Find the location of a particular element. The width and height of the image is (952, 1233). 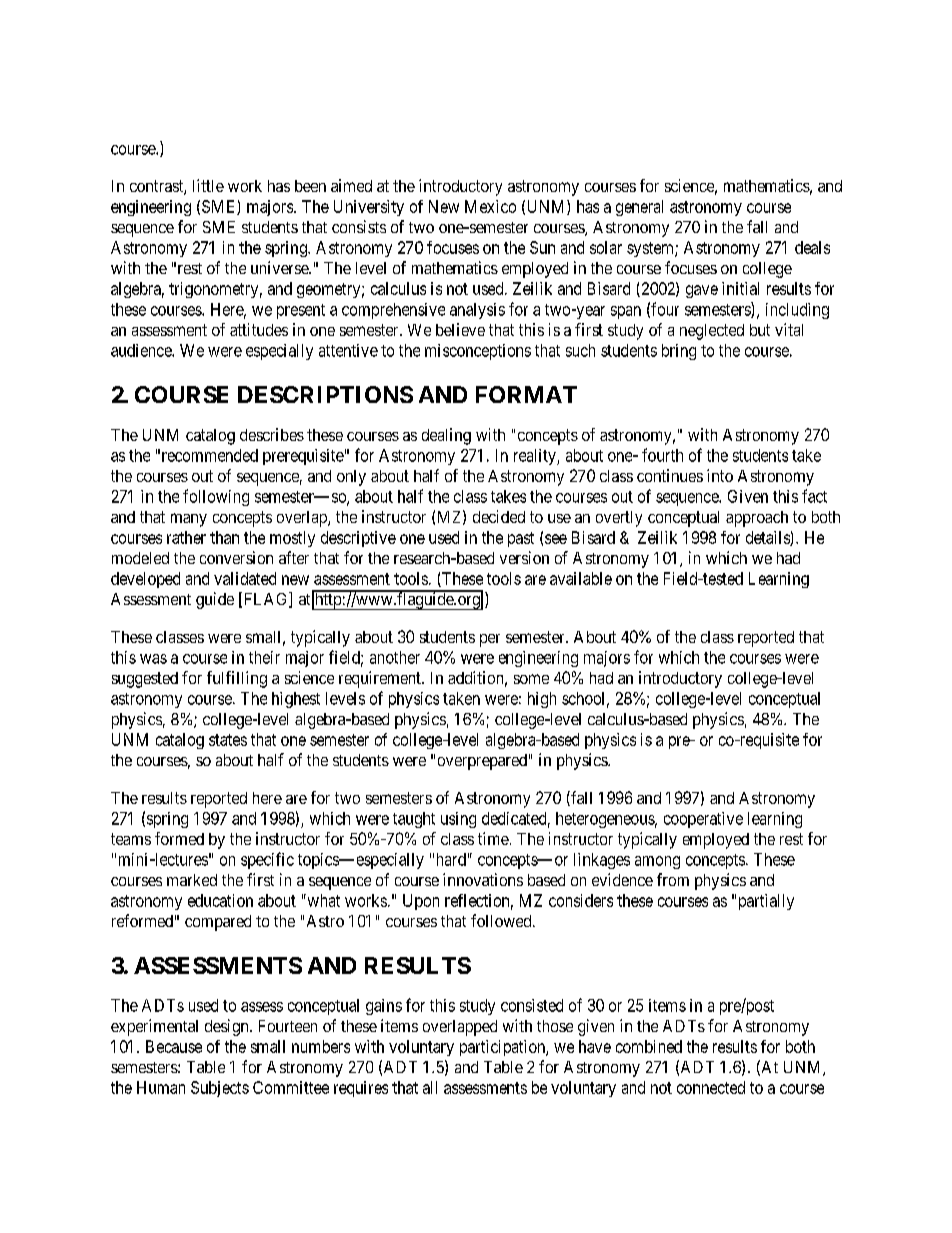

their is located at coordinates (264, 657).
